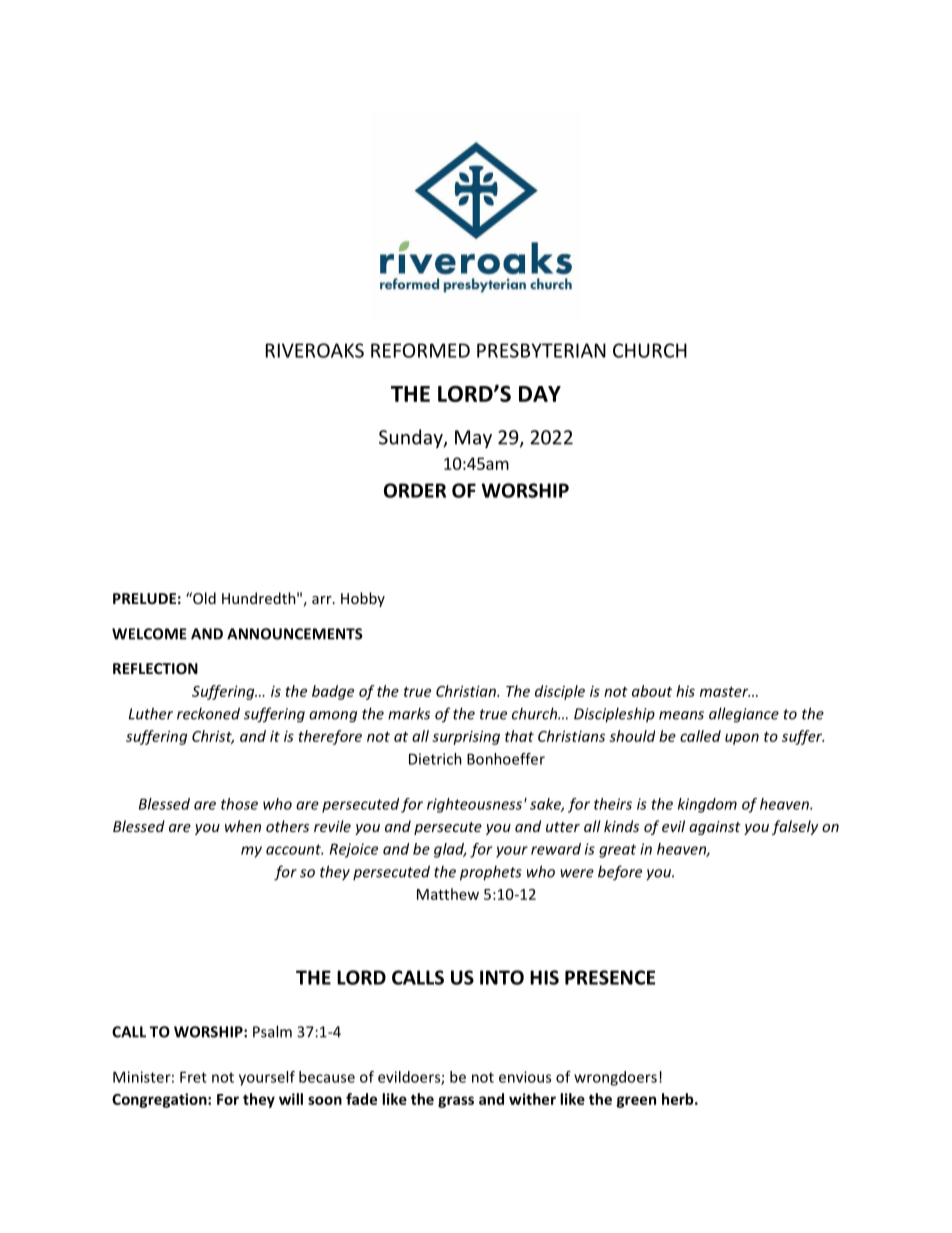  Describe the element at coordinates (466, 737) in the screenshot. I see `surprising` at that location.
